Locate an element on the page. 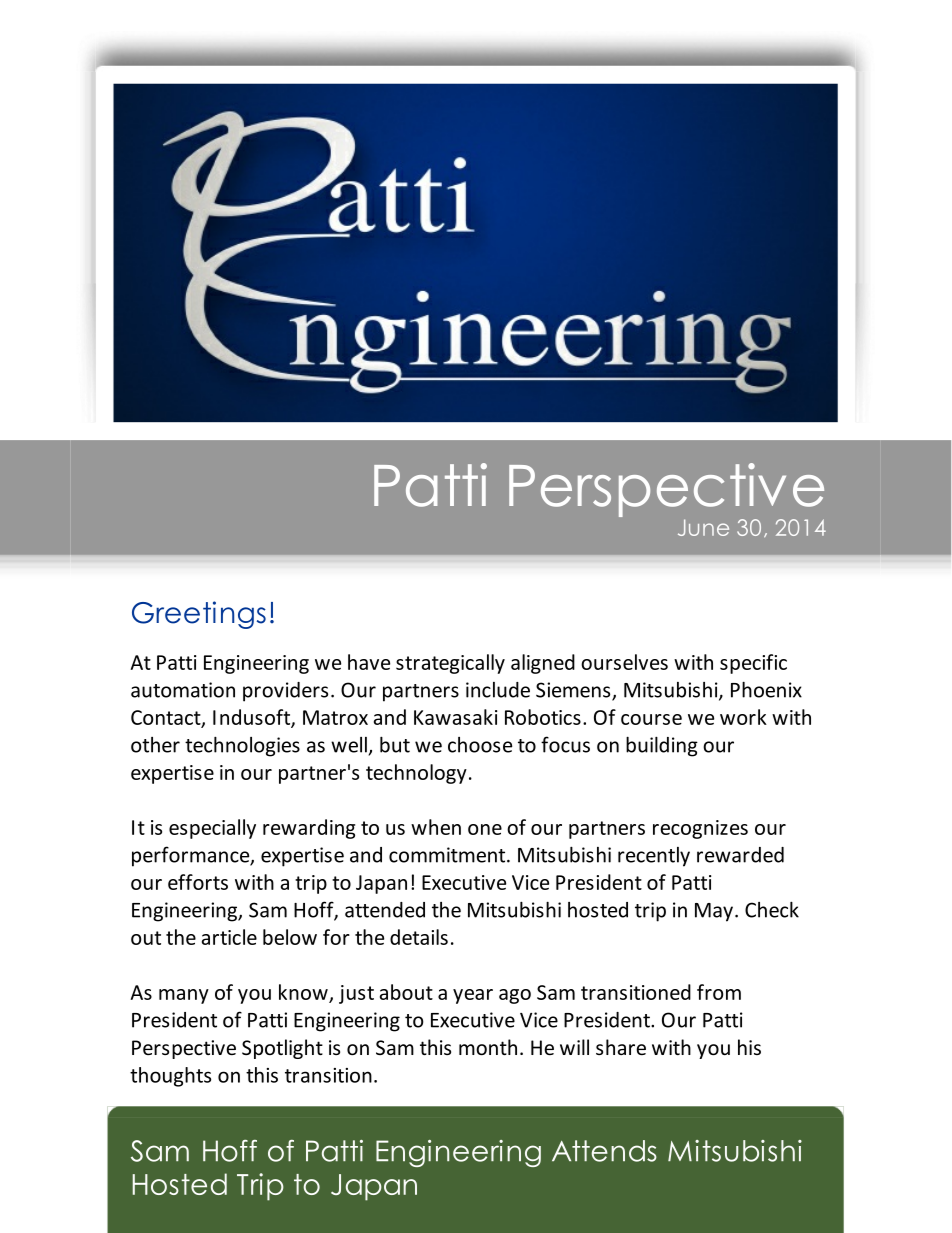  work is located at coordinates (743, 717).
